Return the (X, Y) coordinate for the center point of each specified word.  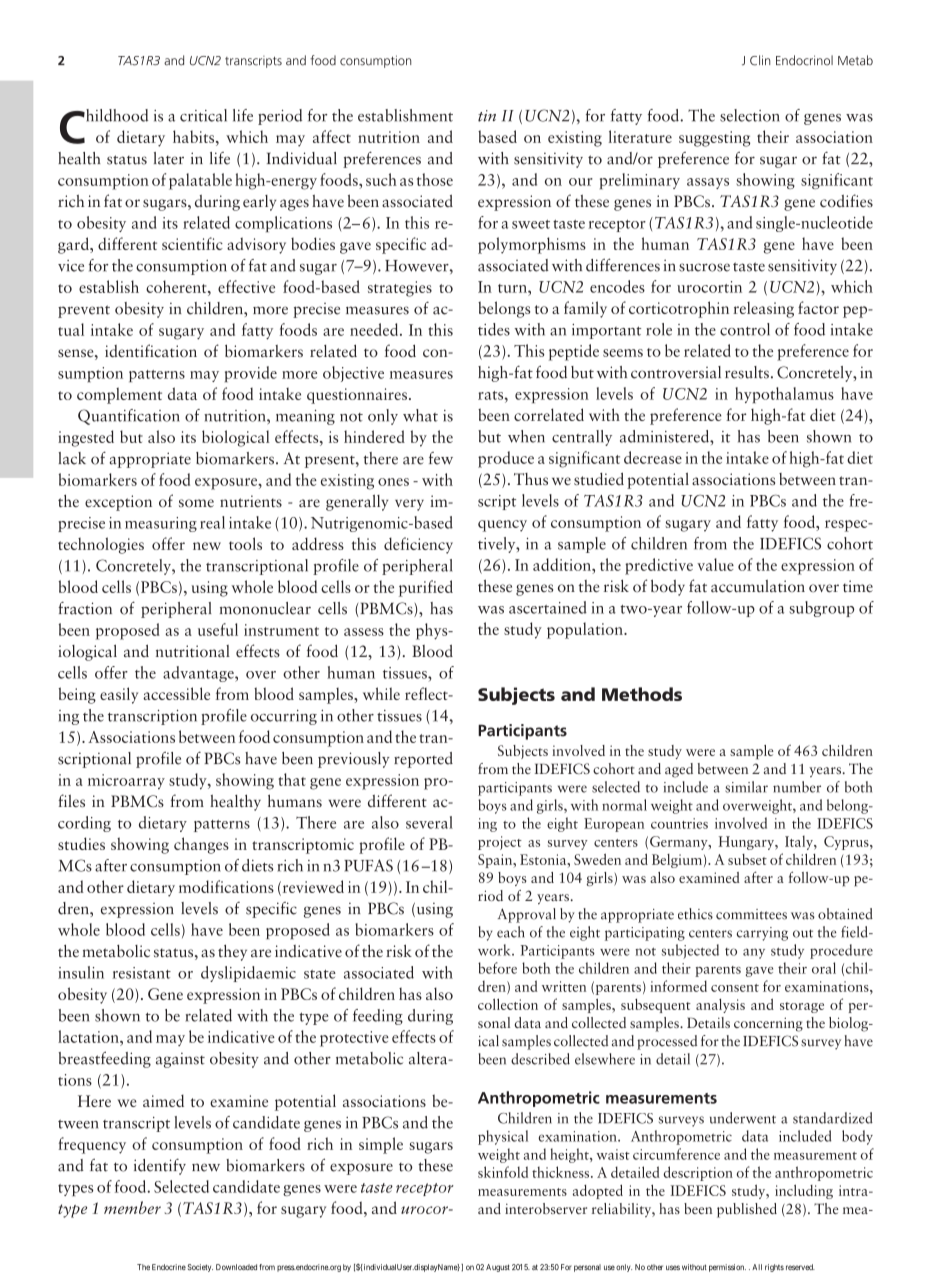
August (498, 1268)
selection (750, 115)
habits (195, 136)
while (381, 693)
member (132, 1207)
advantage (199, 674)
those (435, 179)
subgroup (821, 609)
